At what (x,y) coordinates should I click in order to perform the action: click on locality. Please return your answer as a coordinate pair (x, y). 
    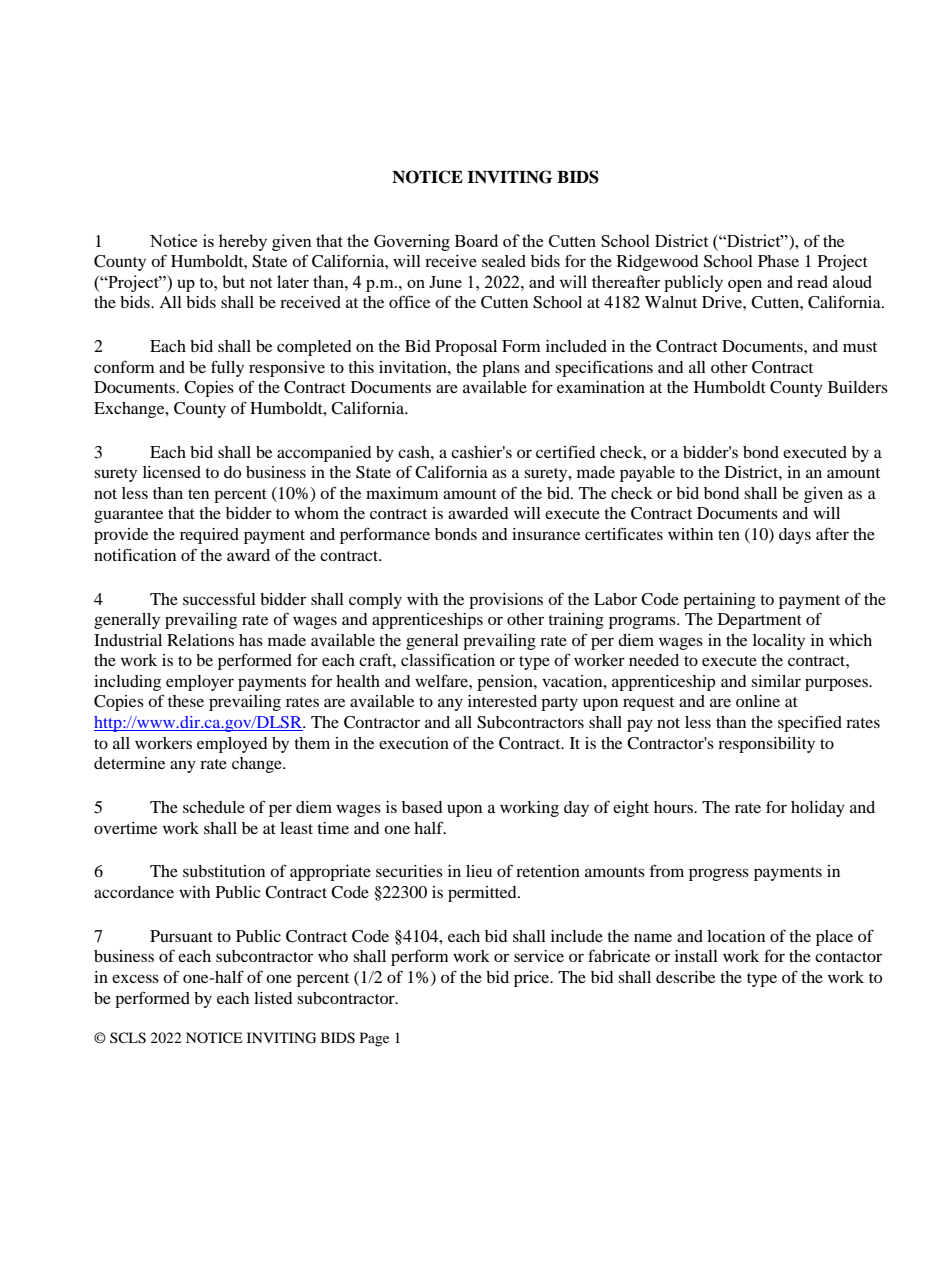
    Looking at the image, I should click on (779, 642).
